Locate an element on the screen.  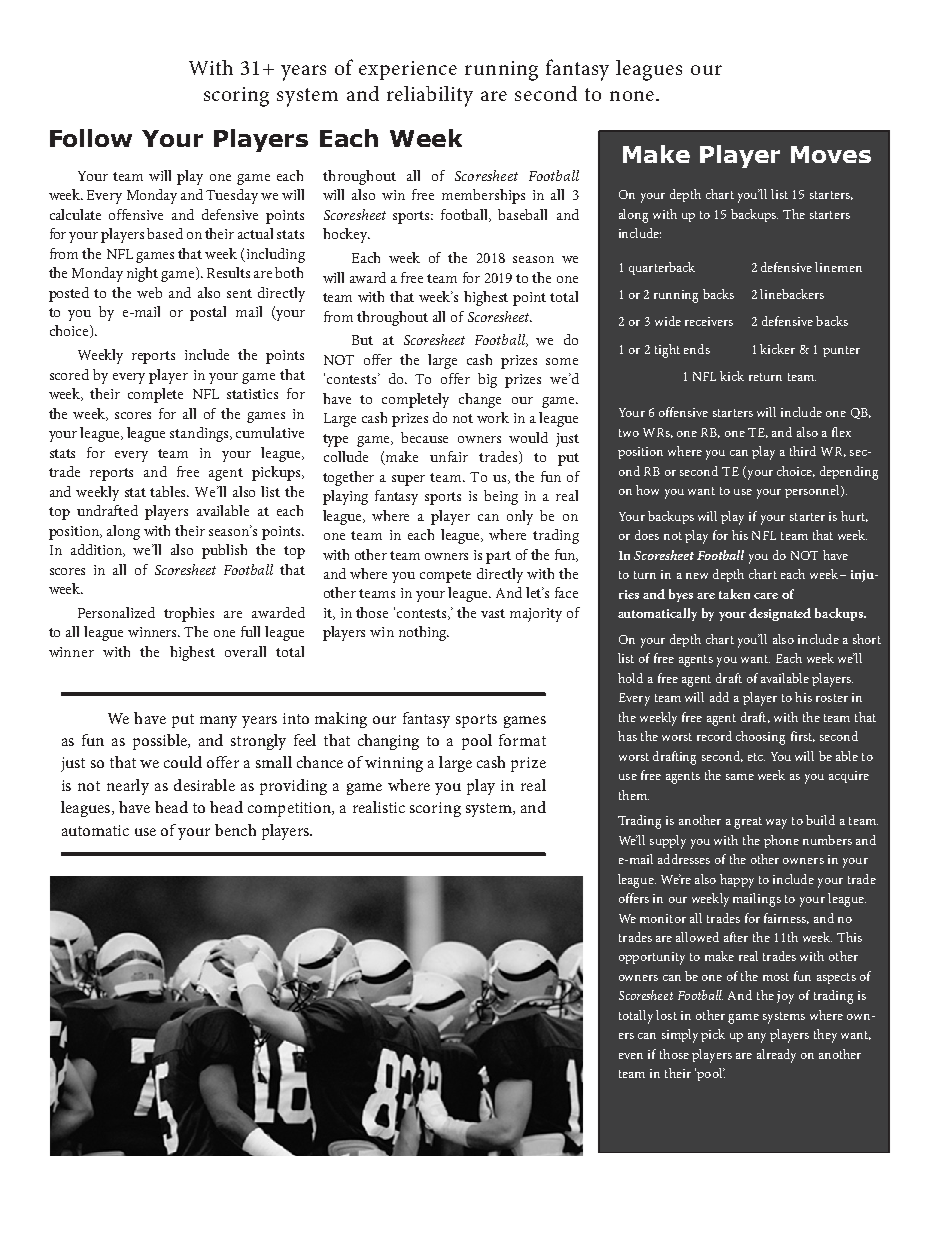
compete is located at coordinates (445, 576).
